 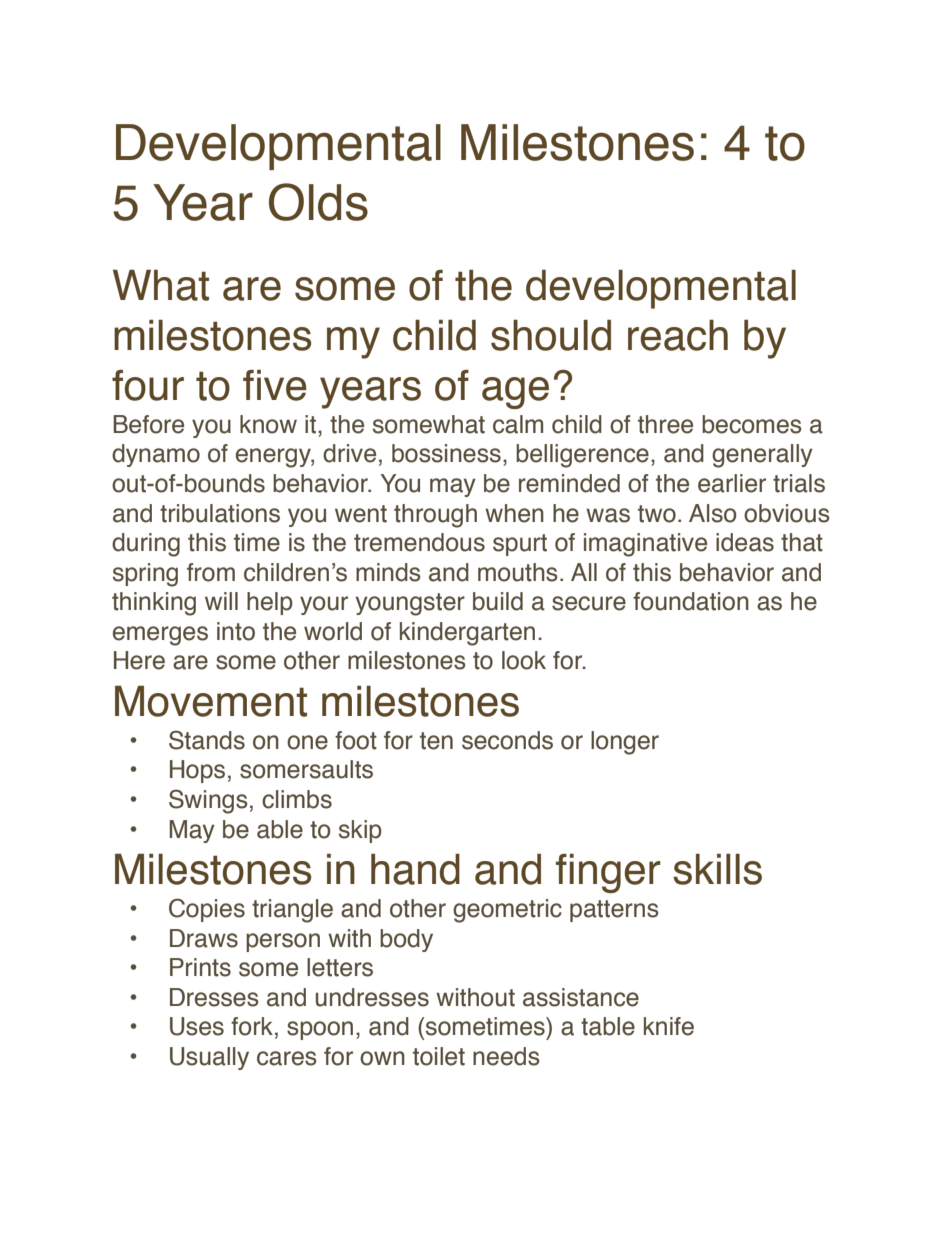 What do you see at coordinates (446, 453) in the document?
I see `bossiness` at bounding box center [446, 453].
